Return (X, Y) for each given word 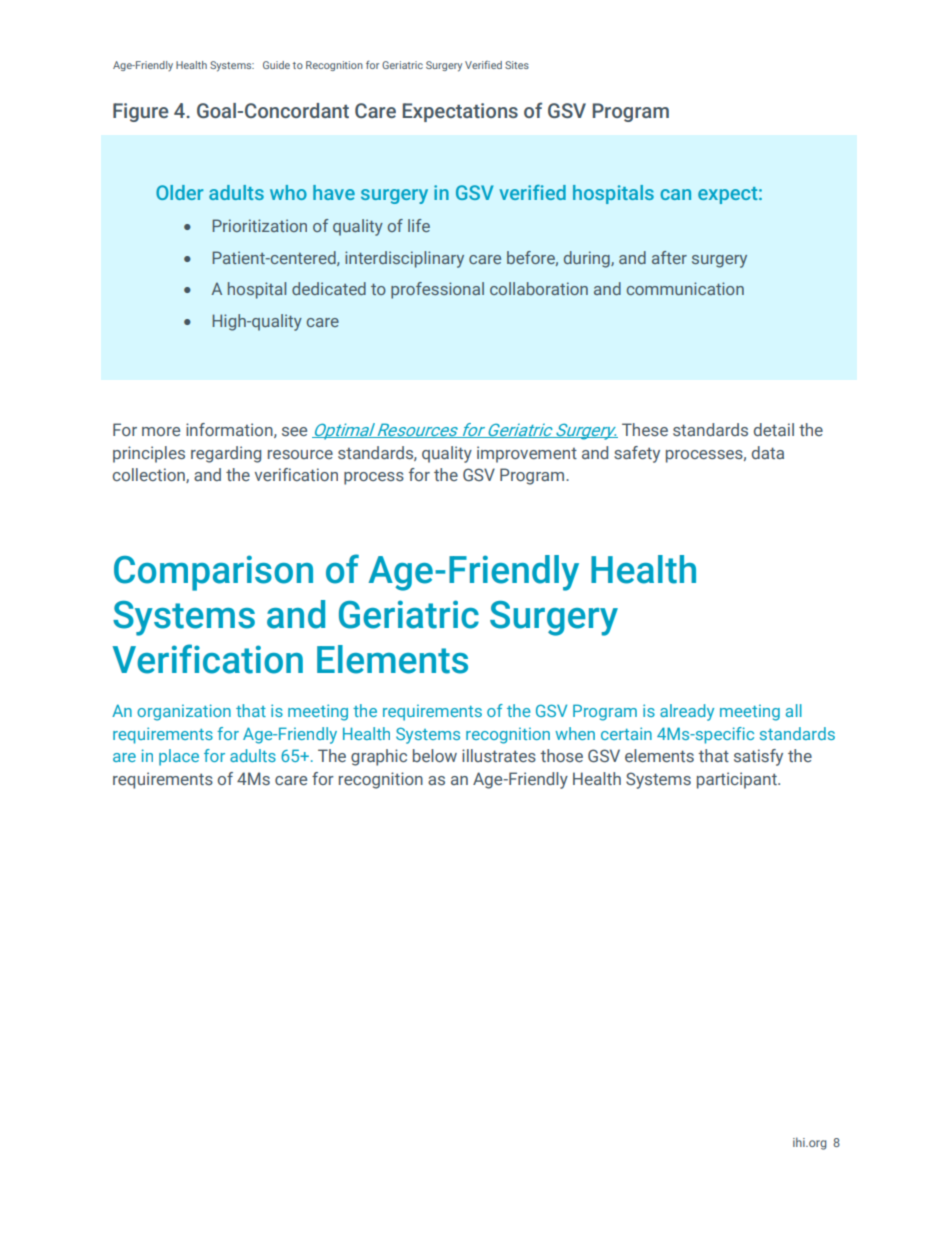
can (675, 194)
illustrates (499, 755)
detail (774, 429)
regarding (226, 454)
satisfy (758, 757)
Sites (517, 65)
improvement (527, 454)
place (179, 757)
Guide (276, 65)
